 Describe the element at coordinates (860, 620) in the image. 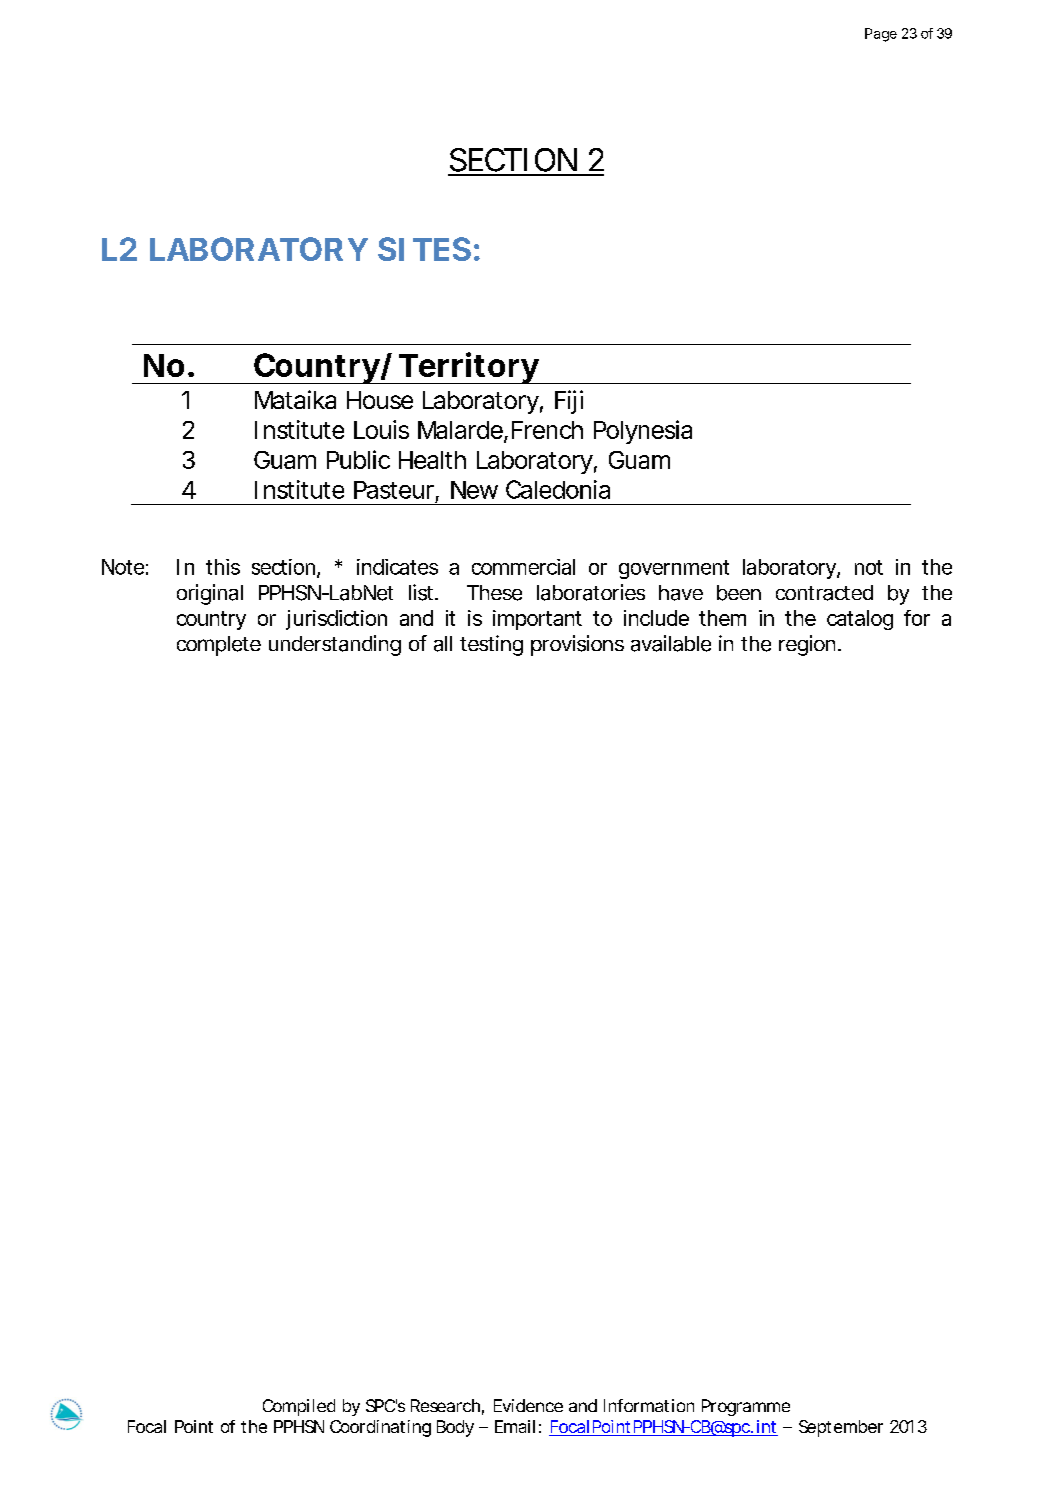

I see `catalog` at that location.
